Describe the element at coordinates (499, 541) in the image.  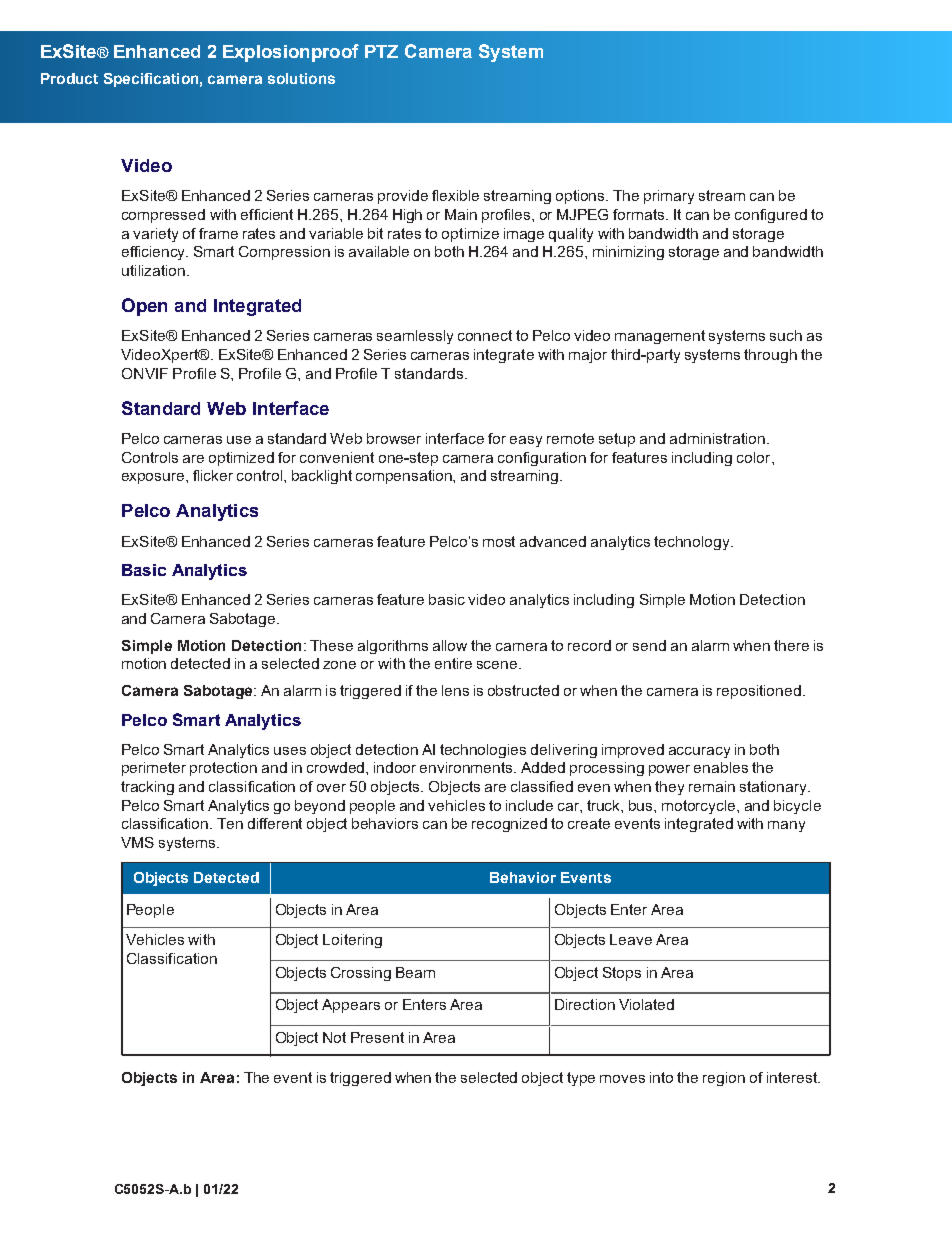
I see `most` at that location.
